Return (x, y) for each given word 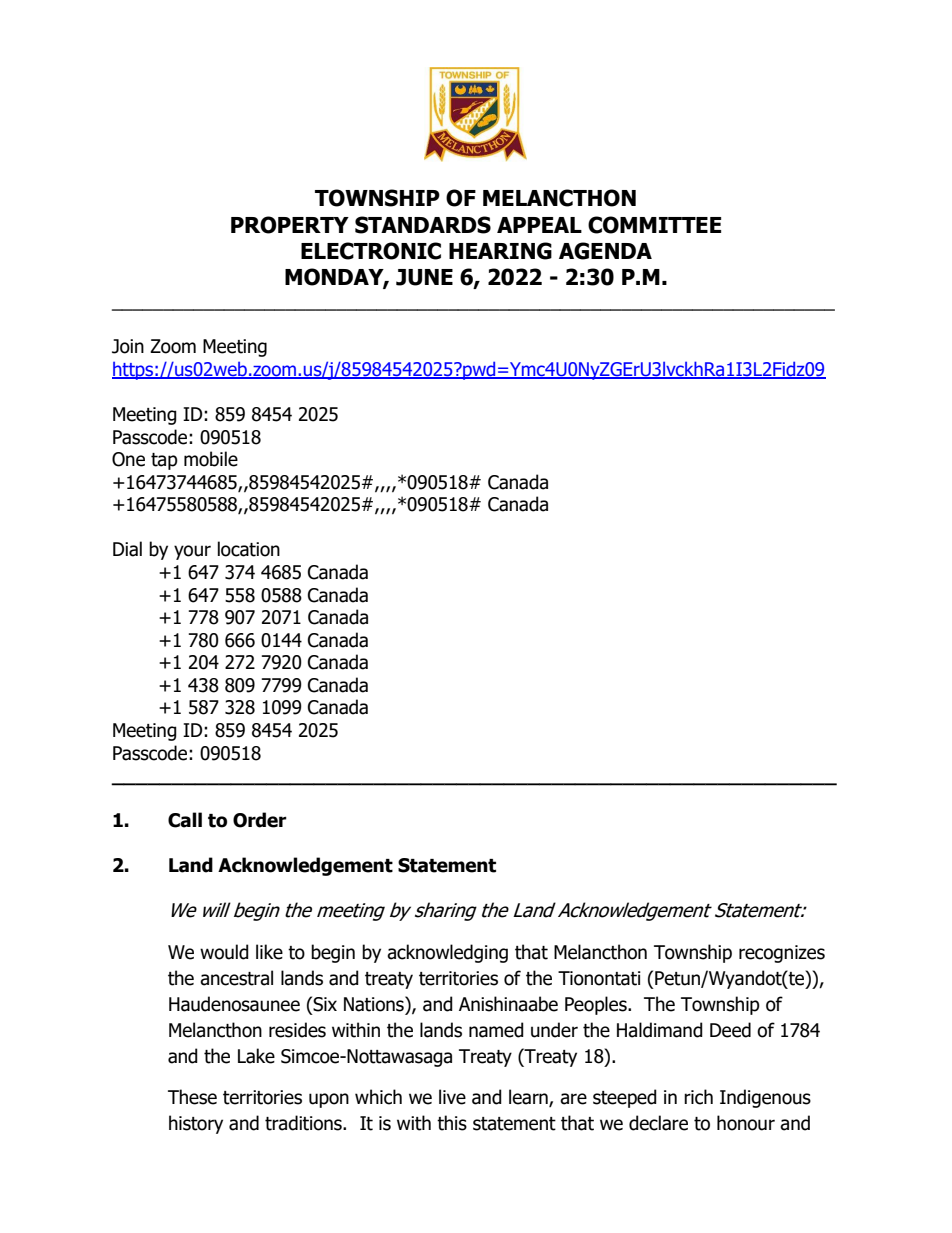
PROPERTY (290, 225)
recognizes (782, 954)
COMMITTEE (654, 225)
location (249, 549)
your (192, 552)
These (192, 1097)
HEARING (500, 251)
